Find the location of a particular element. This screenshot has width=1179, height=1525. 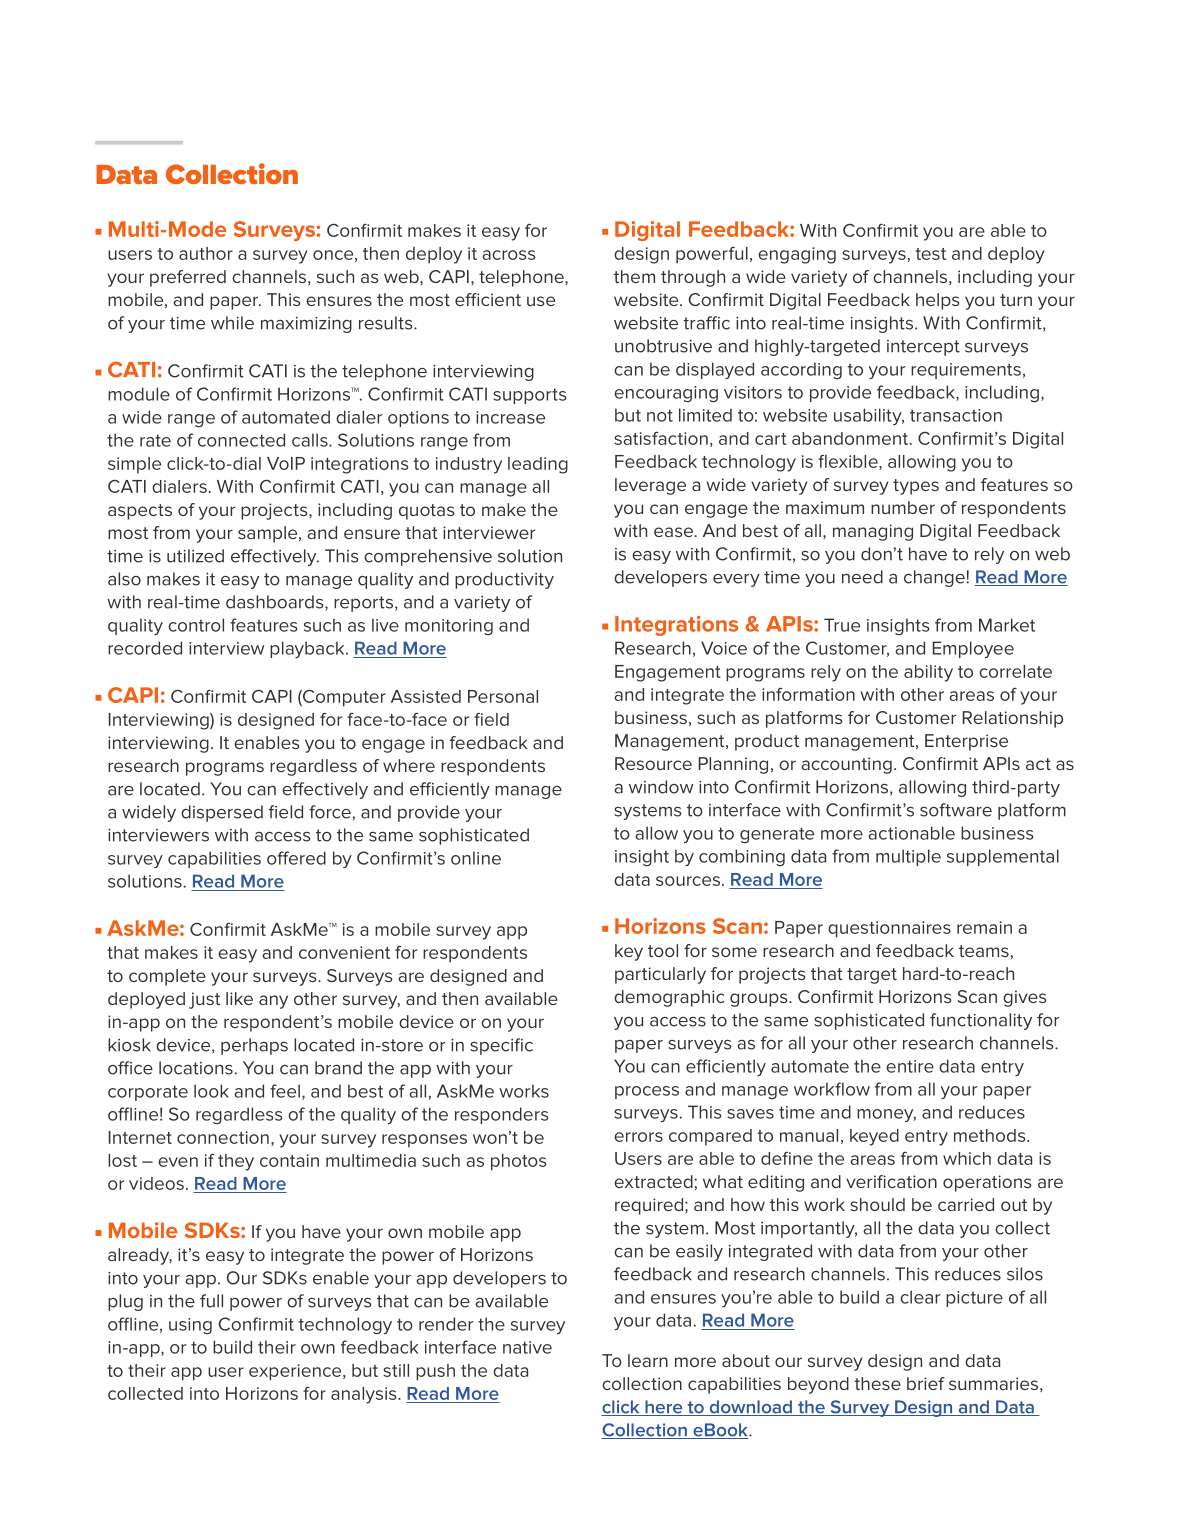

native is located at coordinates (527, 1347).
